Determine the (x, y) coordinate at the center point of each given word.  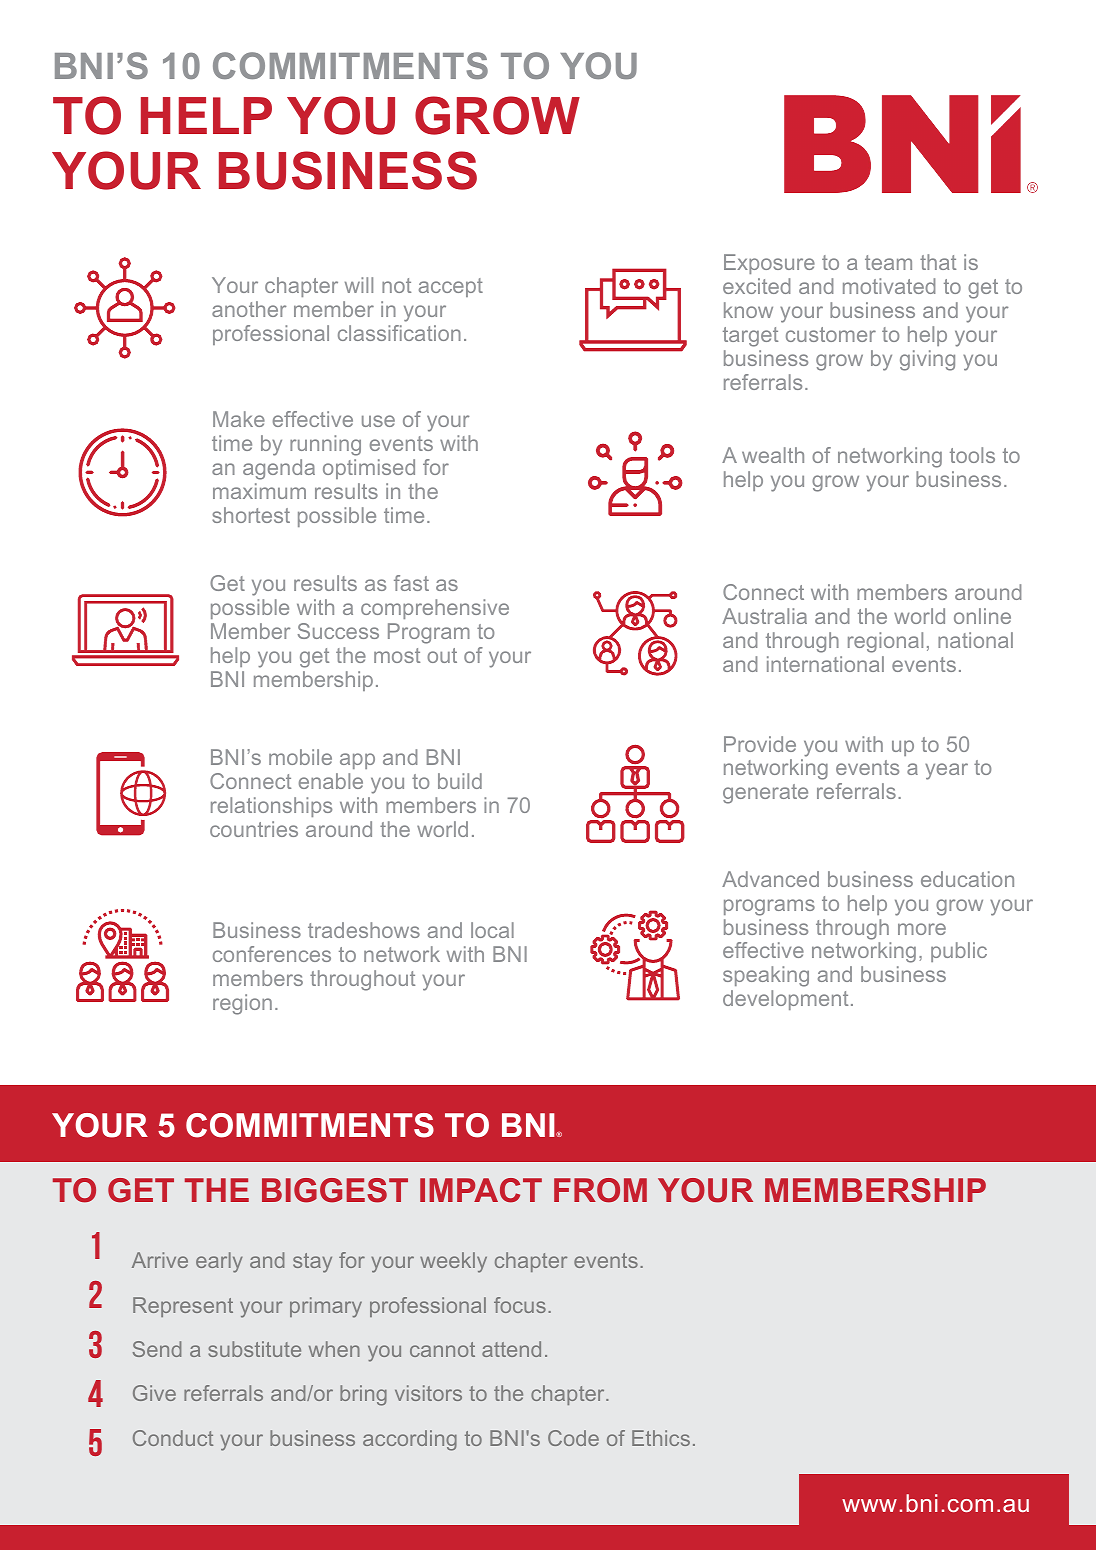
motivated (889, 286)
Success (338, 631)
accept (451, 287)
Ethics (661, 1438)
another (249, 309)
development (785, 1000)
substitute (254, 1349)
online (982, 616)
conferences (272, 954)
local (492, 930)
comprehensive (435, 609)
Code (573, 1438)
